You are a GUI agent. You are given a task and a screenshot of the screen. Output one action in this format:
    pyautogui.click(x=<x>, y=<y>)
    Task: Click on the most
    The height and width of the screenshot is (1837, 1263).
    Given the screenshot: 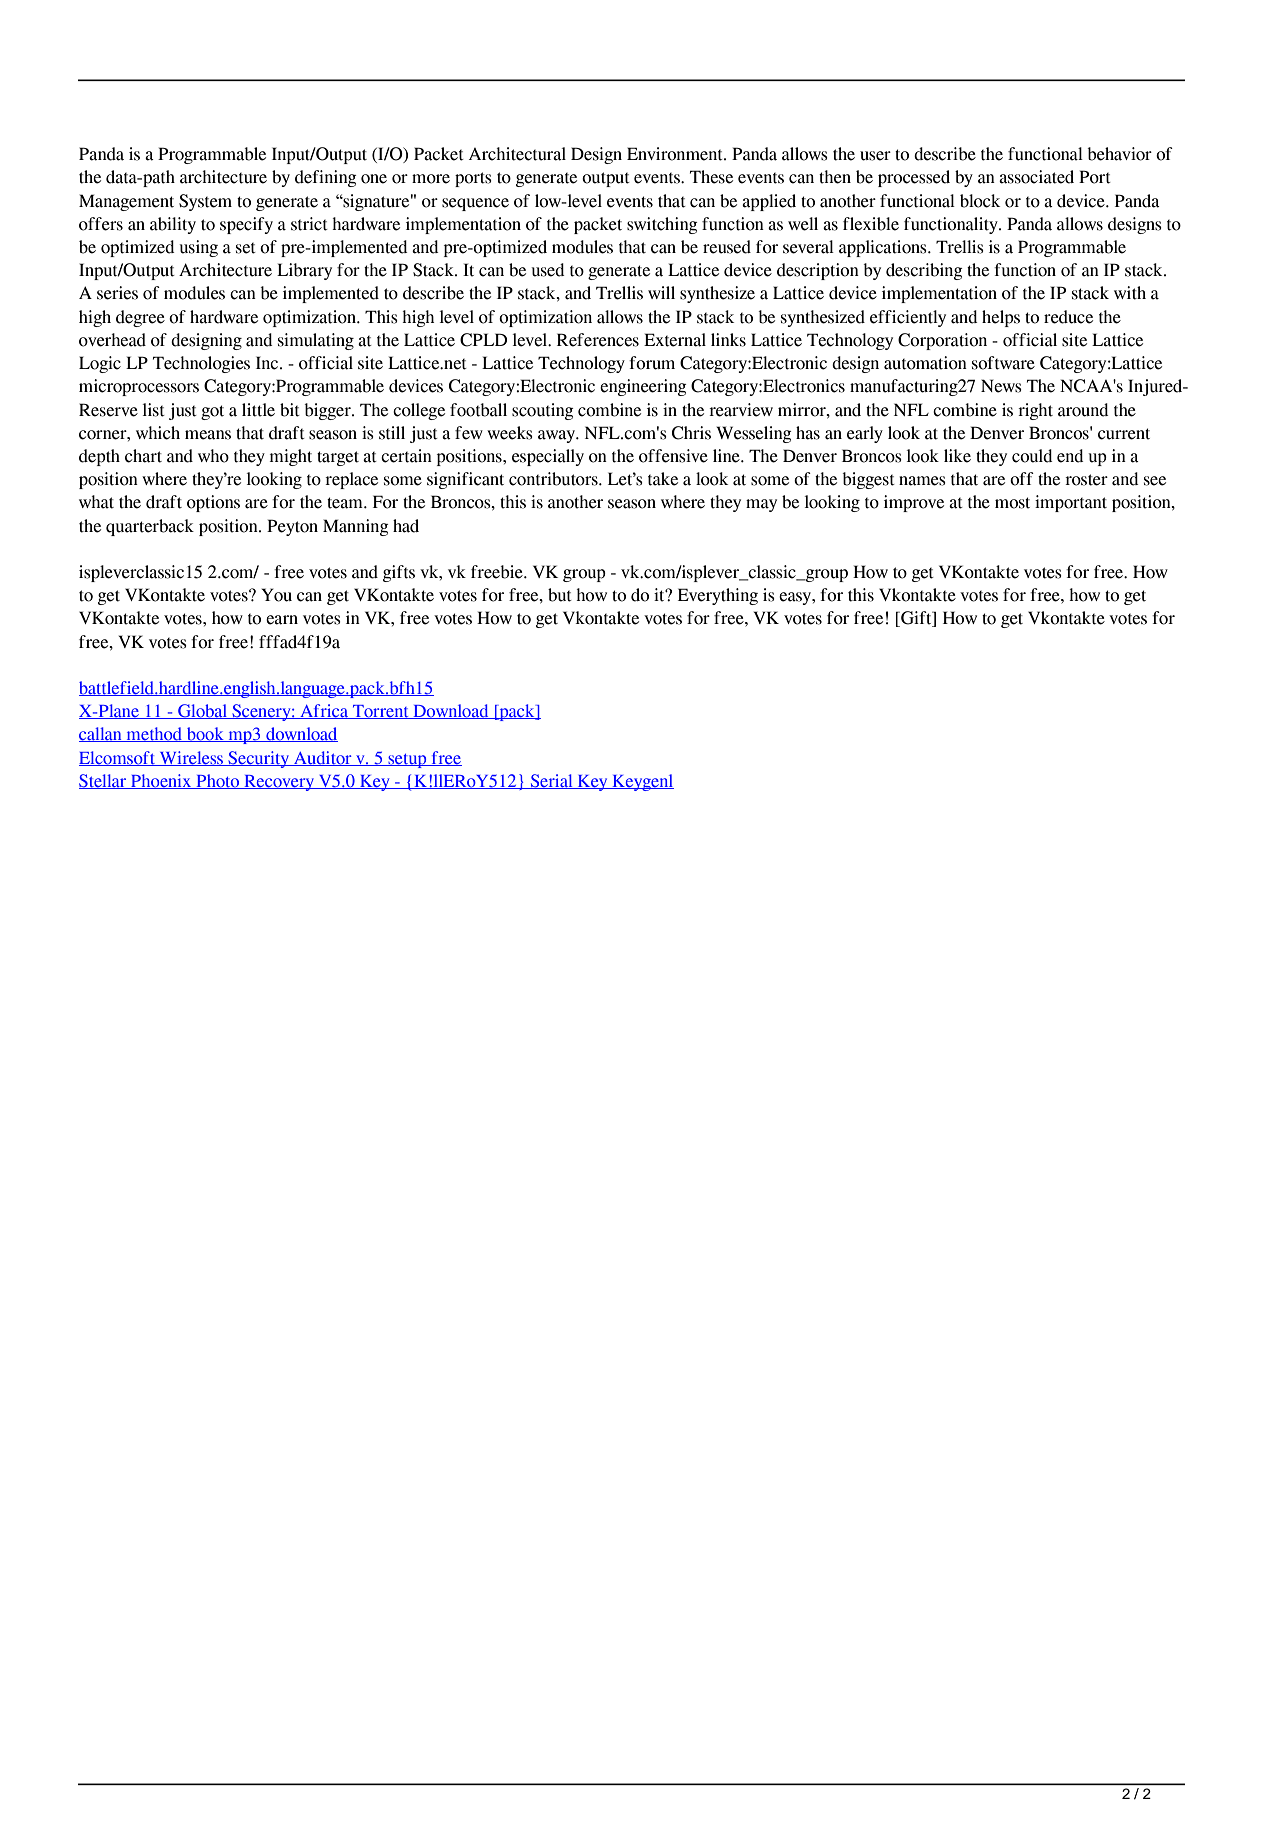 What is the action you would take?
    pyautogui.click(x=1012, y=503)
